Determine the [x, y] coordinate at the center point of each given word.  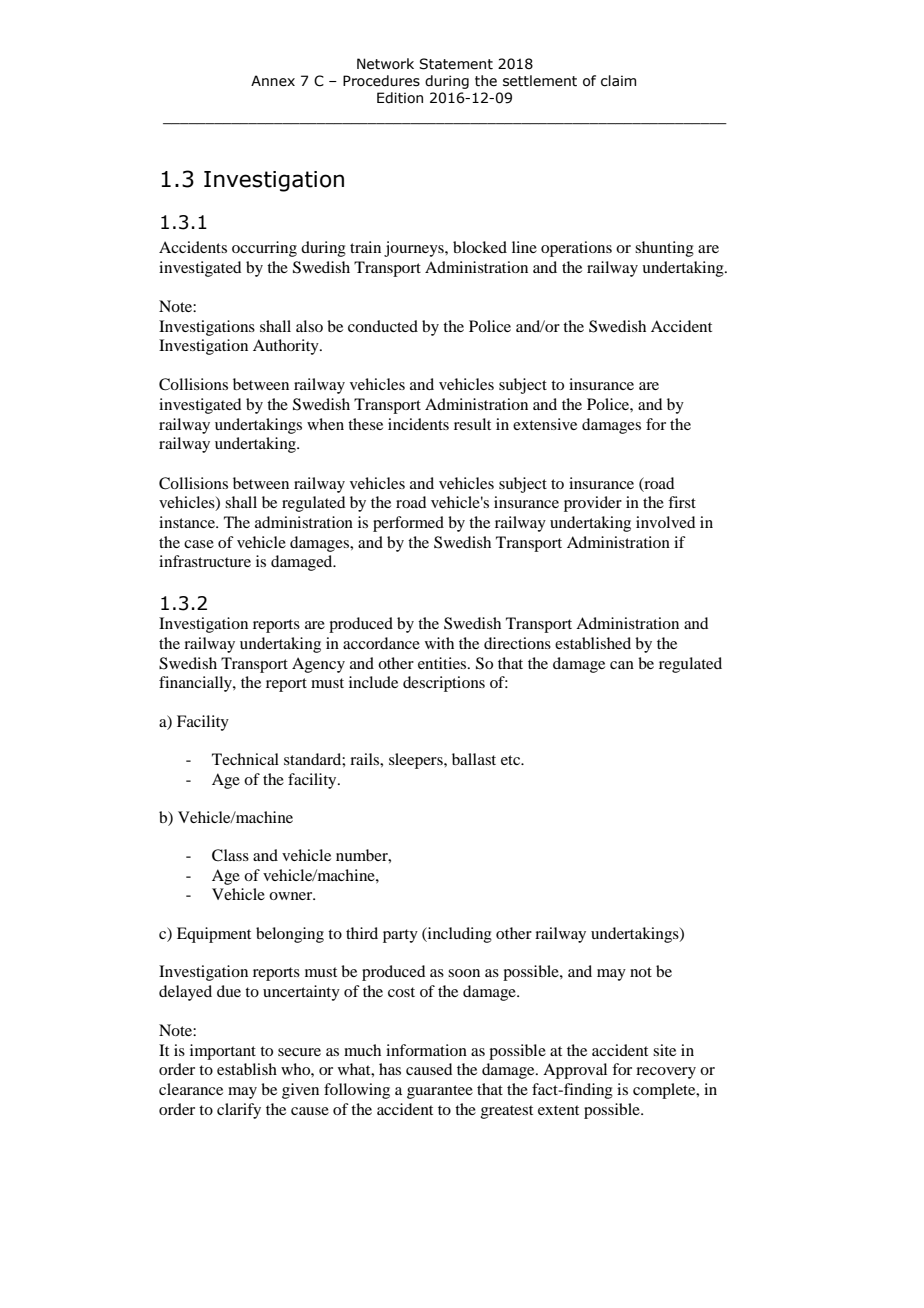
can [622, 665]
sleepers [417, 761]
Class [230, 855]
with [439, 643]
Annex [273, 81]
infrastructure [205, 561]
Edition [400, 98]
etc [512, 760]
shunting [664, 249]
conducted [383, 326]
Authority [287, 347]
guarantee [440, 1092]
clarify [239, 1111]
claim [618, 81]
